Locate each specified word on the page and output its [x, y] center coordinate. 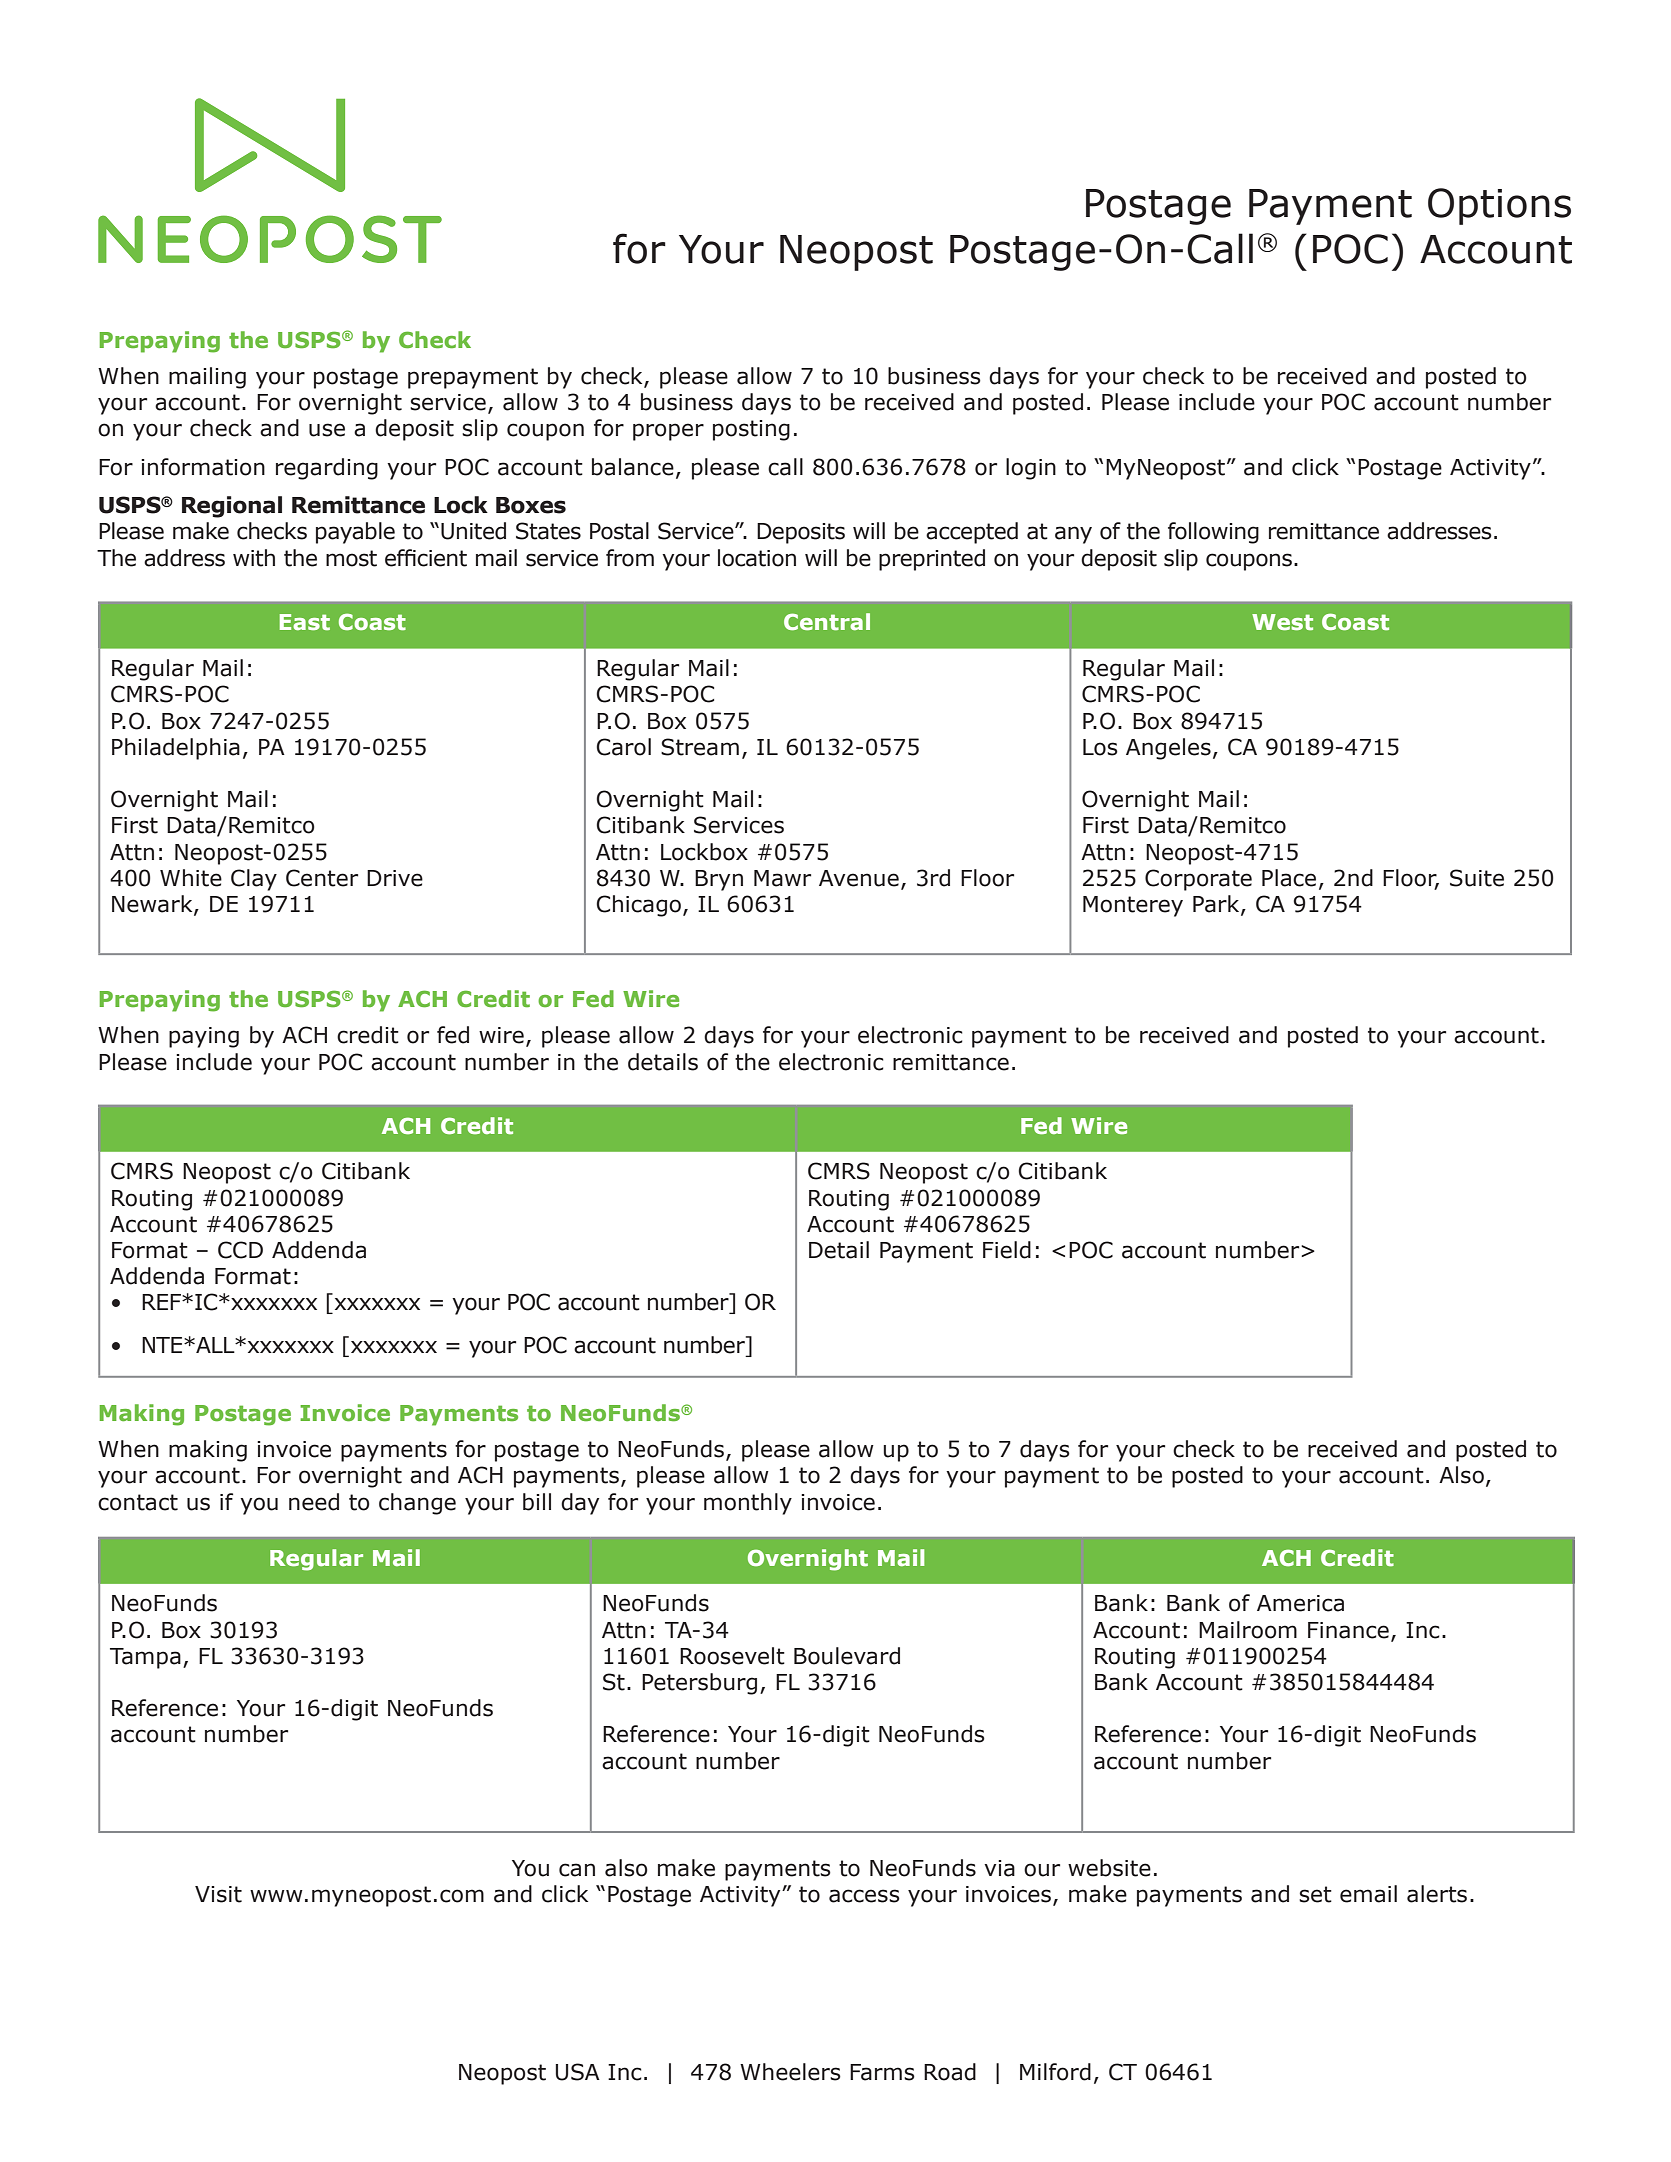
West [1282, 622]
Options [1499, 206]
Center [322, 878]
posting [751, 430]
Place [1289, 878]
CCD [240, 1250]
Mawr [782, 878]
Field [1007, 1250]
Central [827, 621]
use [327, 430]
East [305, 622]
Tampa [145, 1658]
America [1300, 1603]
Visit [218, 1894]
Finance [1348, 1630]
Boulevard [847, 1656]
